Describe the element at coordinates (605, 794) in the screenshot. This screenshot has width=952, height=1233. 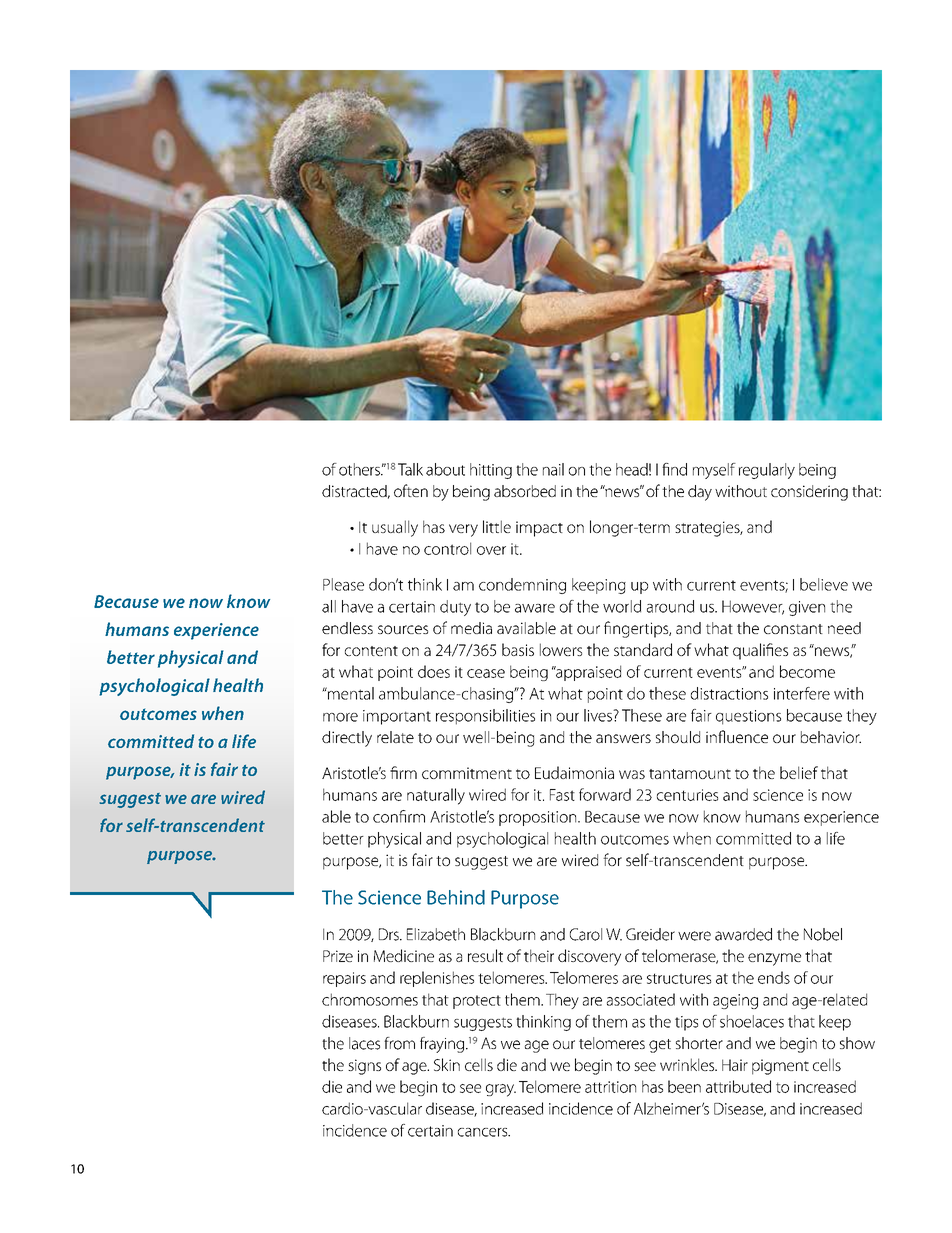
I see `forward` at that location.
